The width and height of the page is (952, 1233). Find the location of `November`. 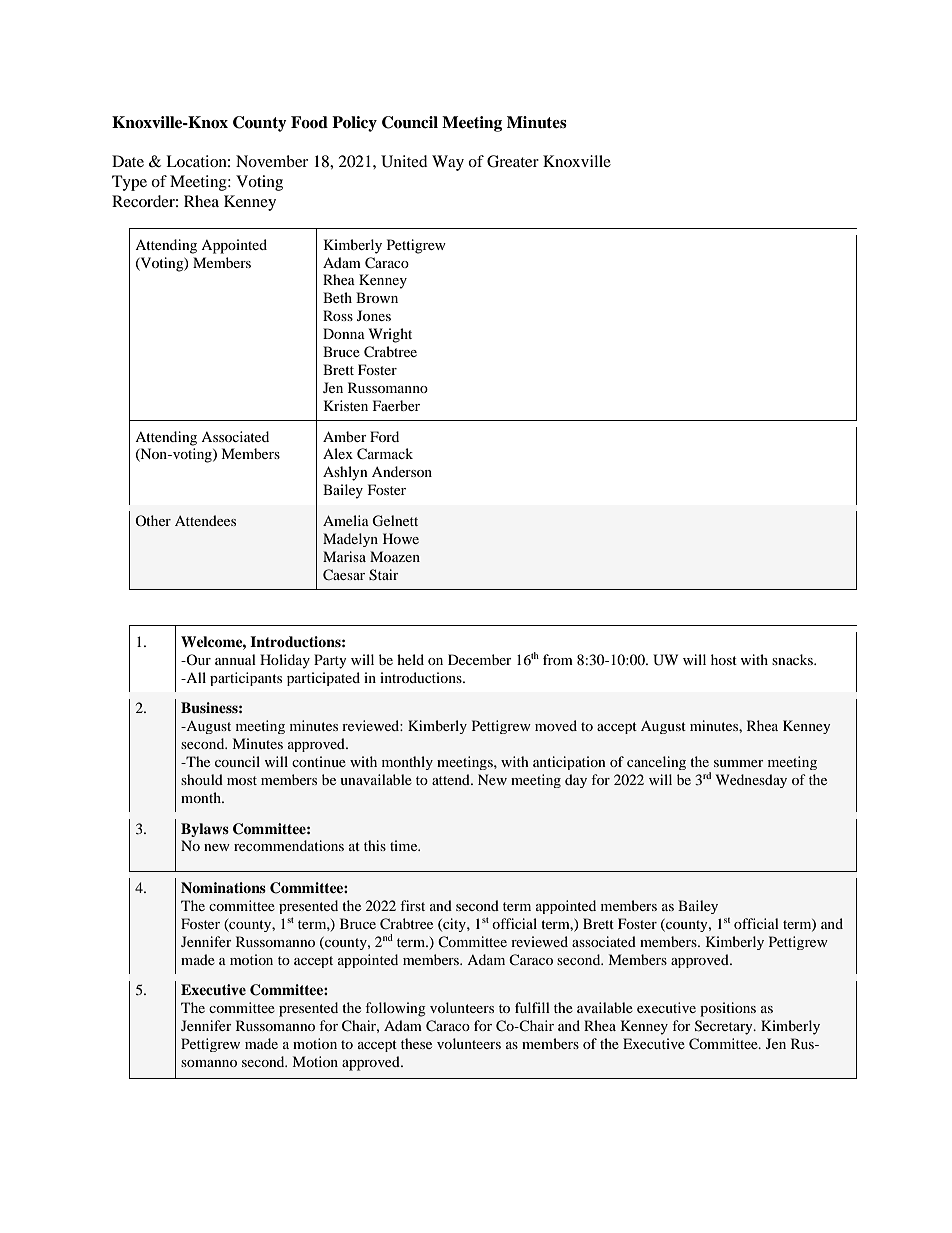

November is located at coordinates (272, 161).
